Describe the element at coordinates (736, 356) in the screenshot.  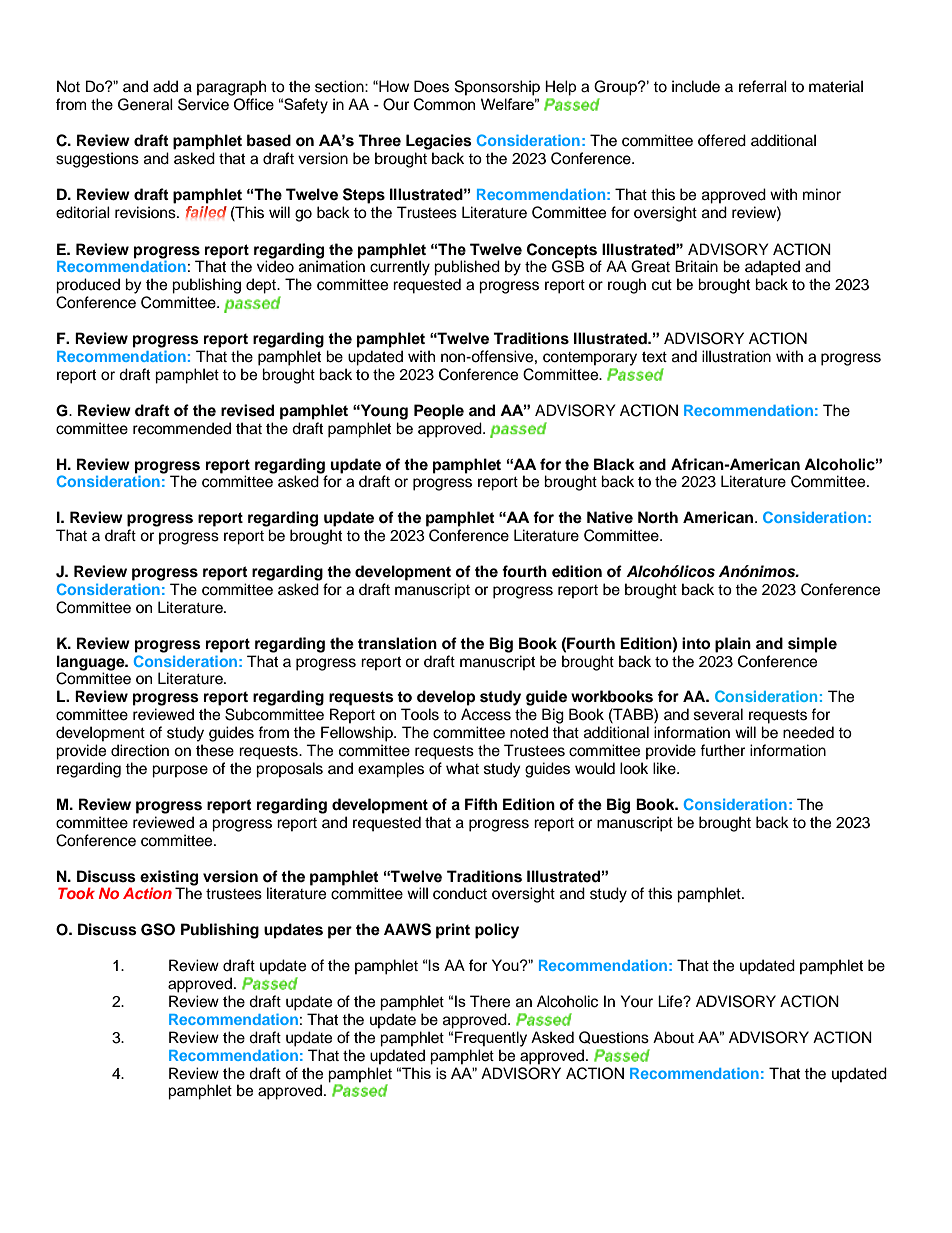
I see `illustration` at that location.
